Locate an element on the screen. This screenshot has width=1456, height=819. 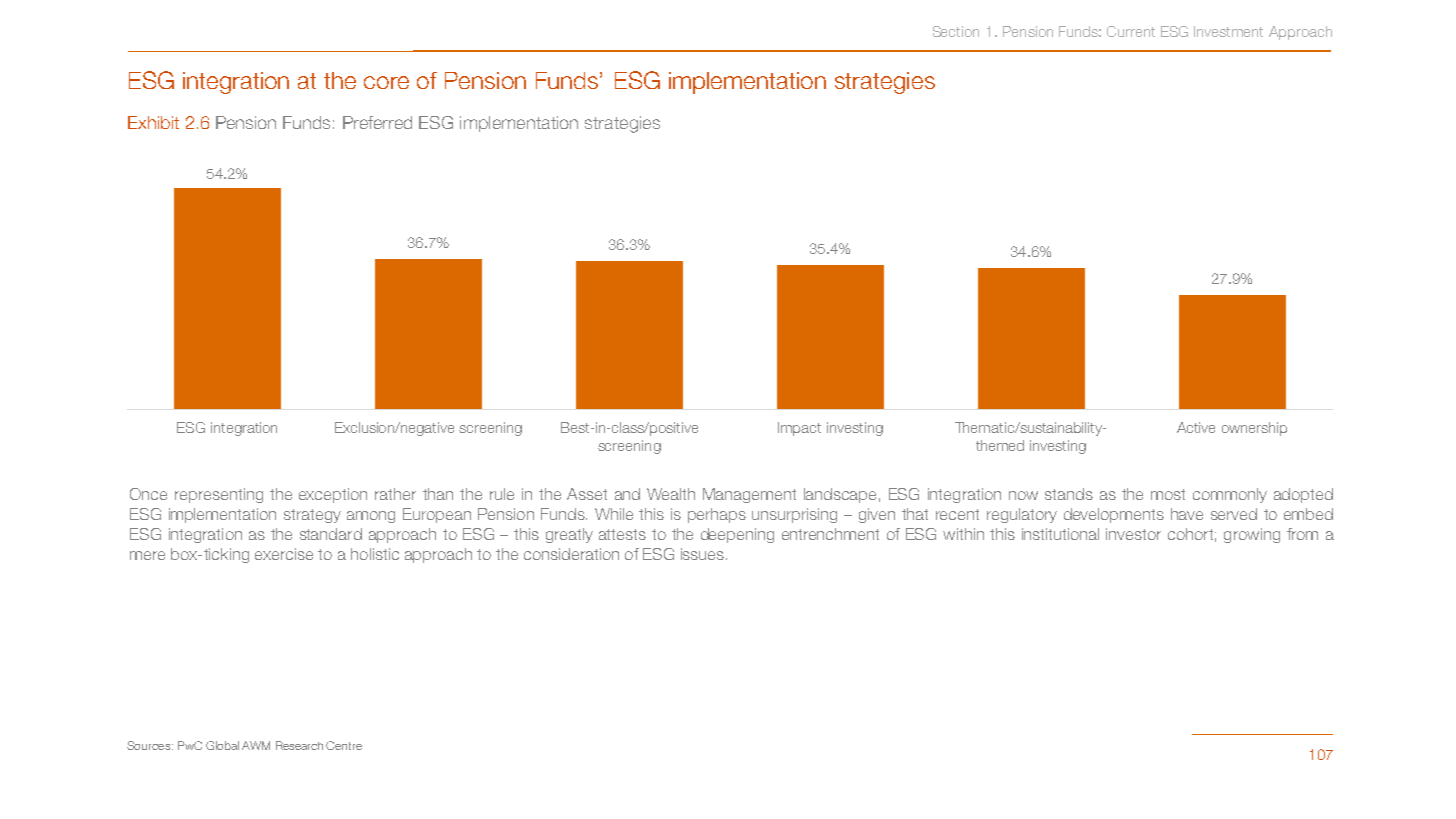
Current is located at coordinates (1131, 31).
